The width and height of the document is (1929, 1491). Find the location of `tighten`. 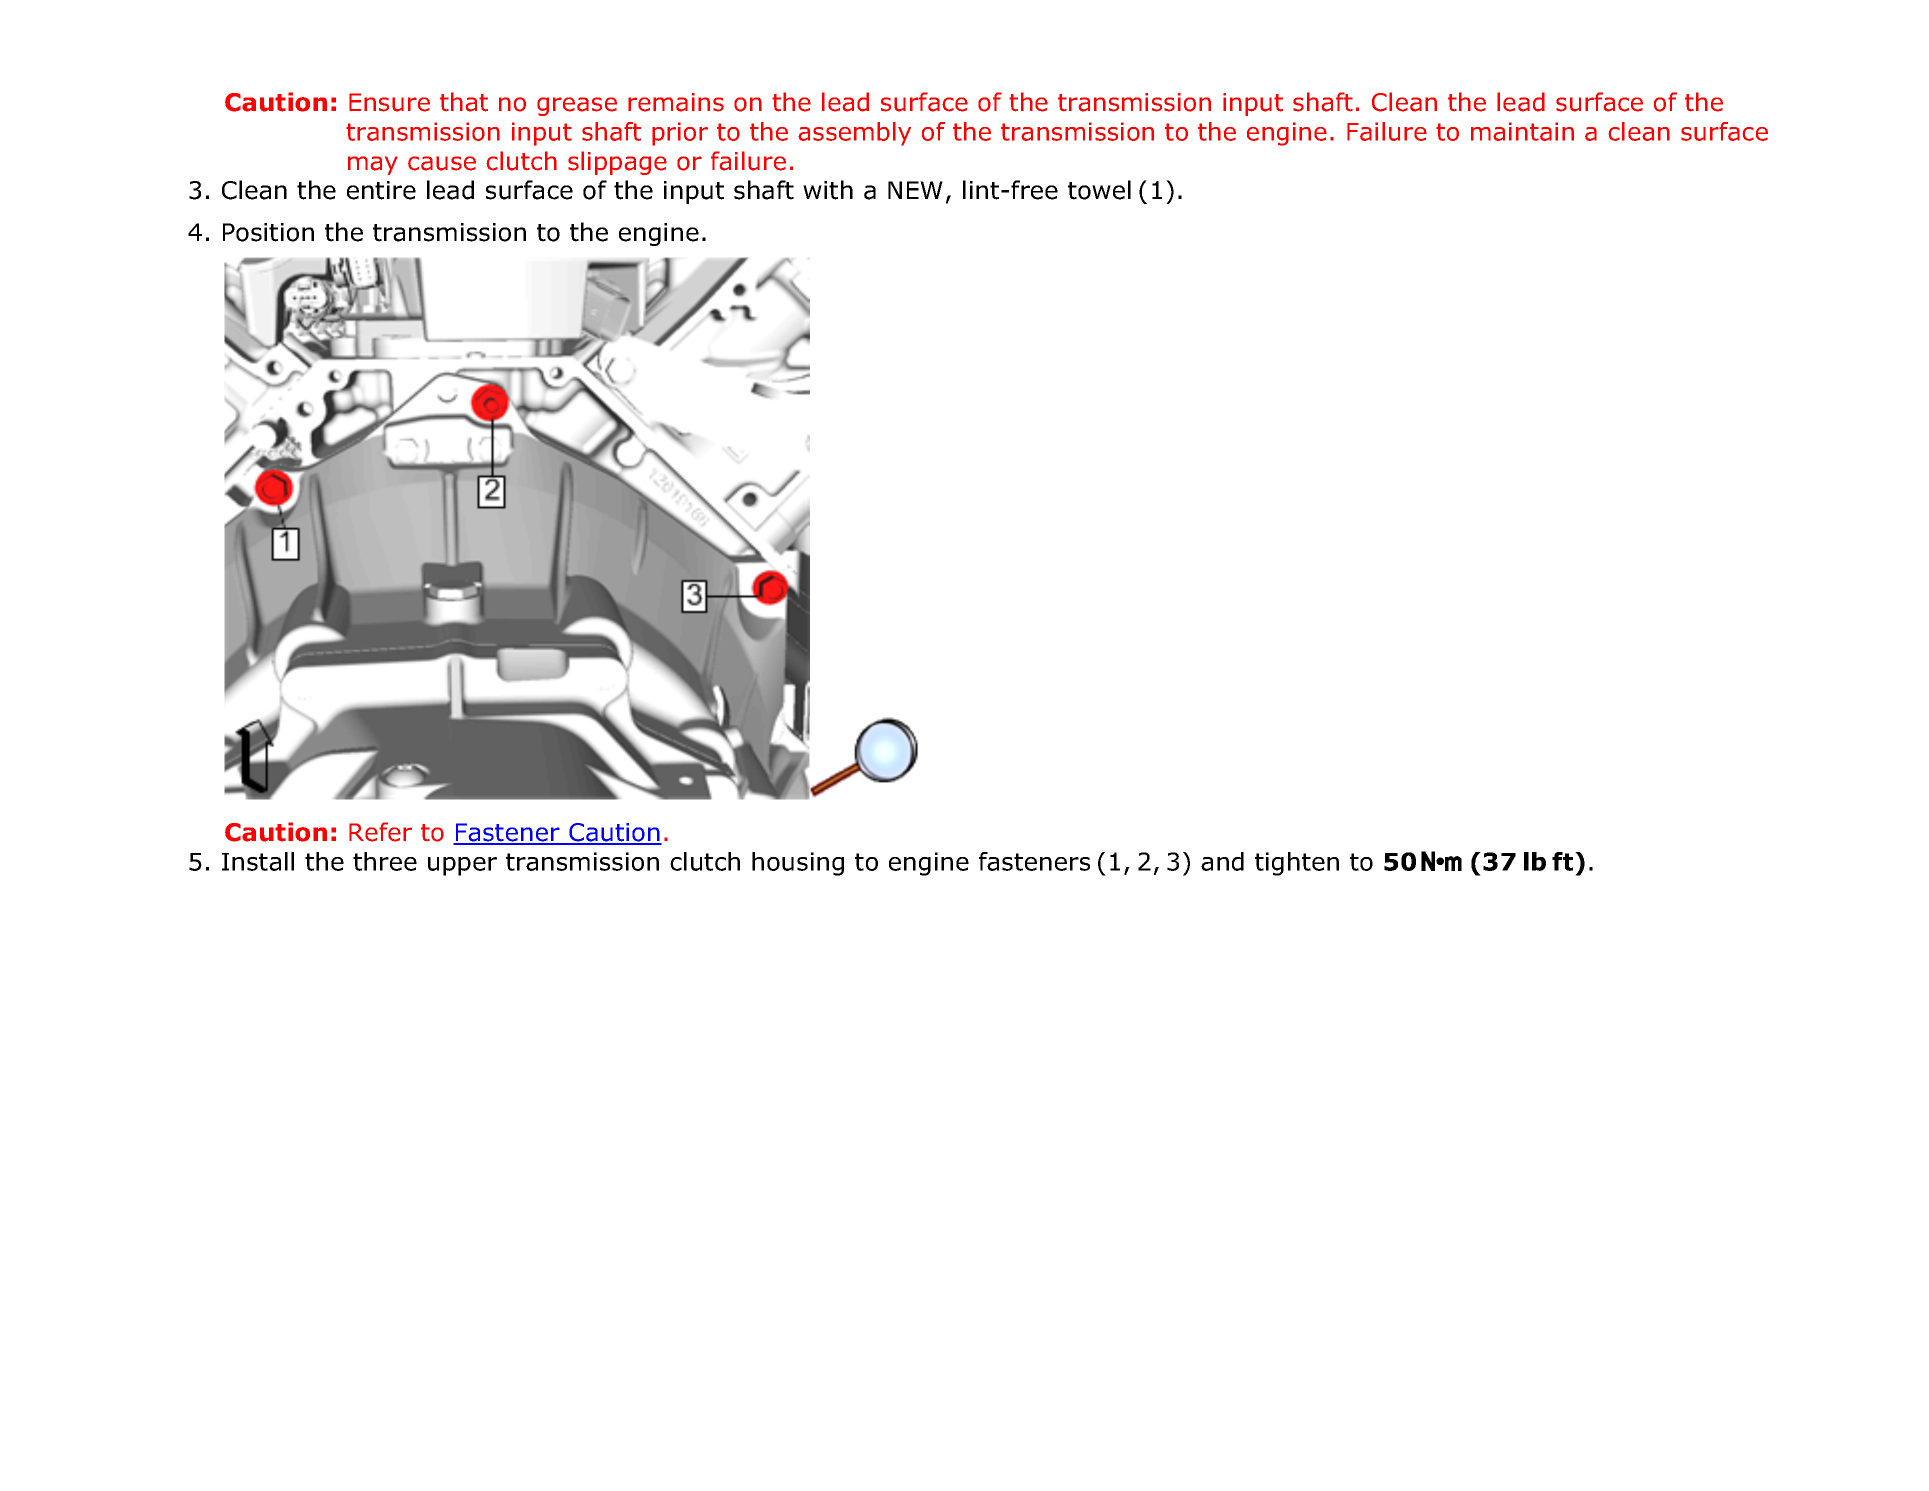

tighten is located at coordinates (1297, 864).
